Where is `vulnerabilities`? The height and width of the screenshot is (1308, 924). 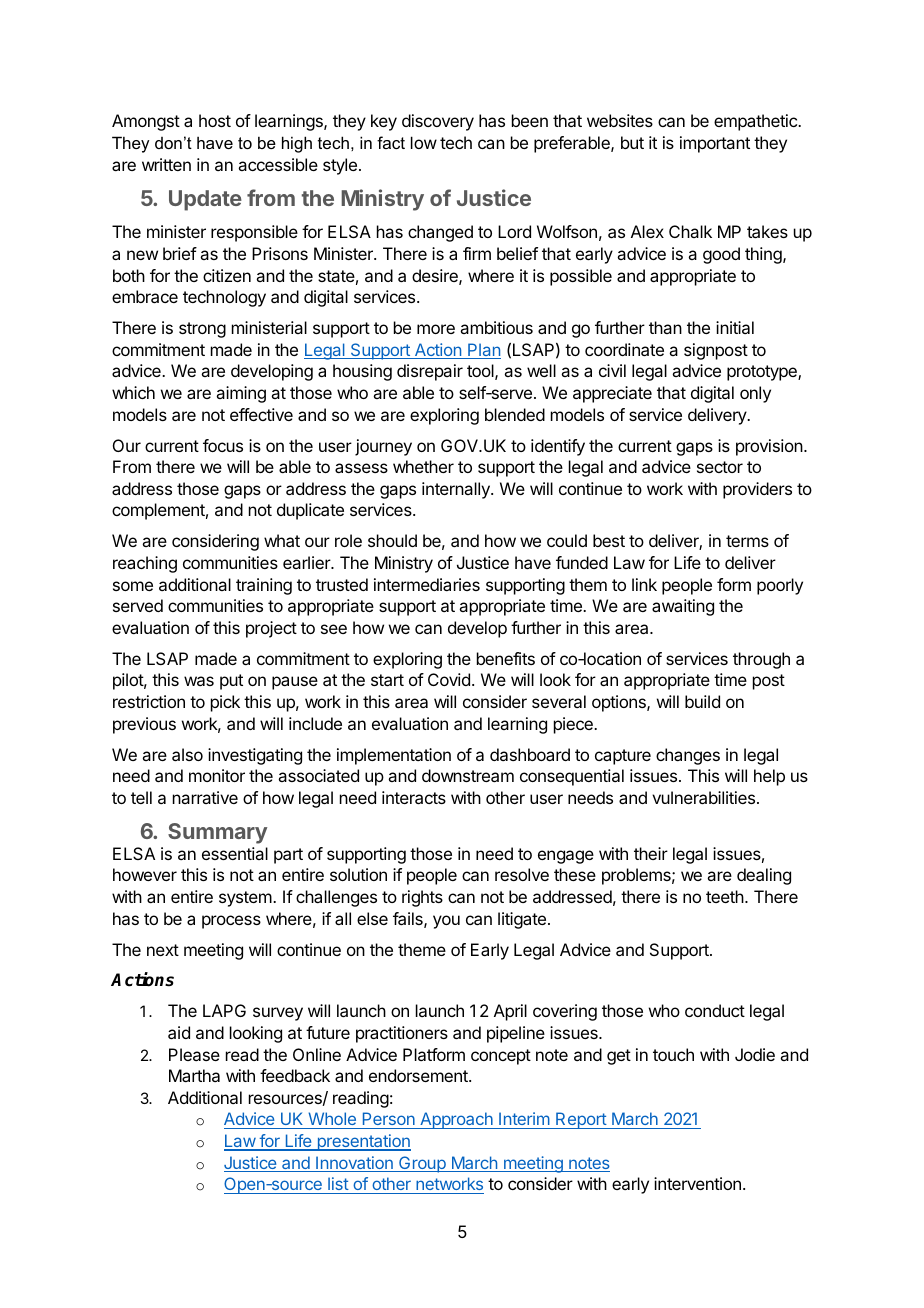
vulnerabilities is located at coordinates (703, 797).
